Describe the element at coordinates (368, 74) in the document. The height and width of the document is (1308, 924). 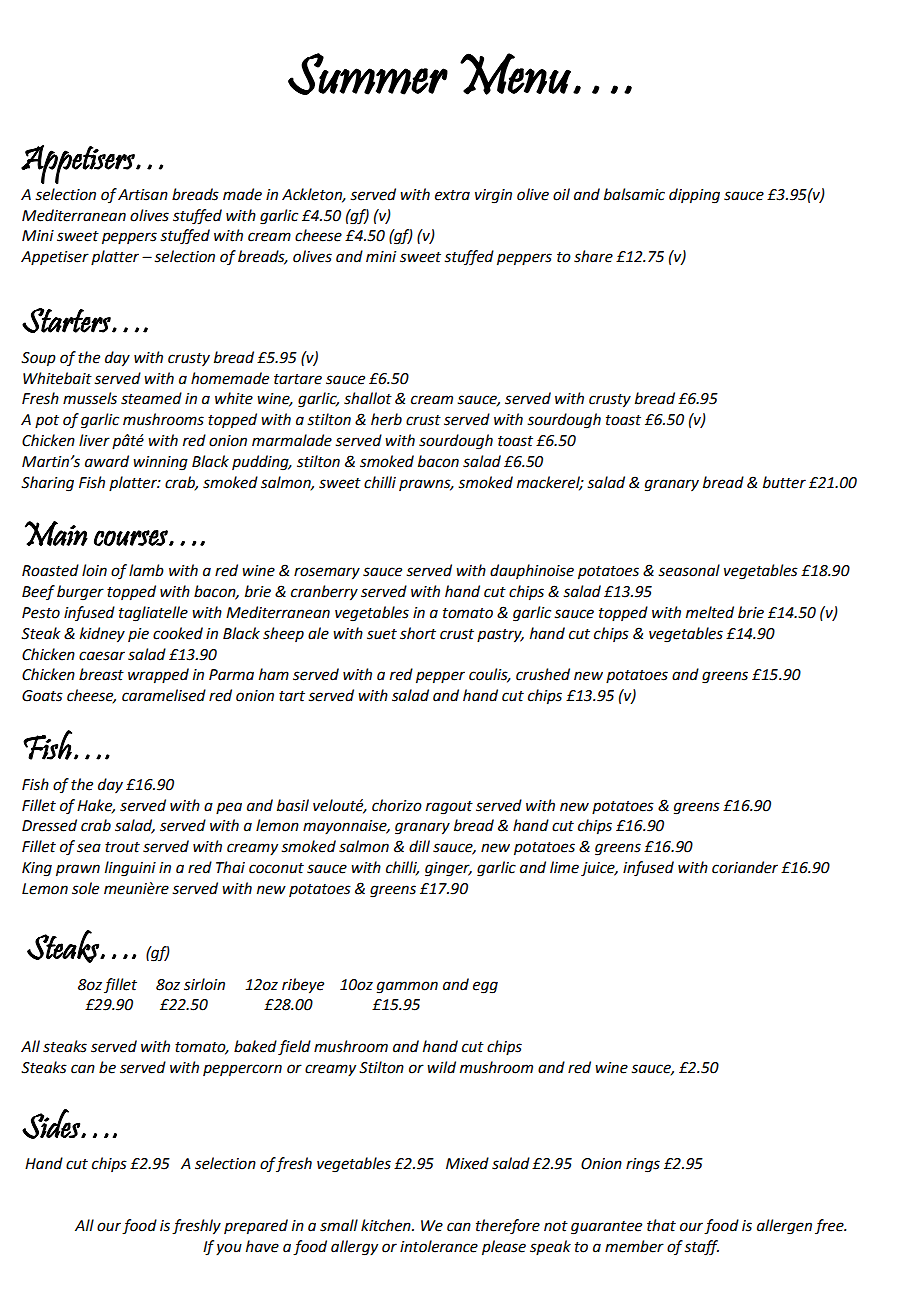
I see `Summer` at that location.
